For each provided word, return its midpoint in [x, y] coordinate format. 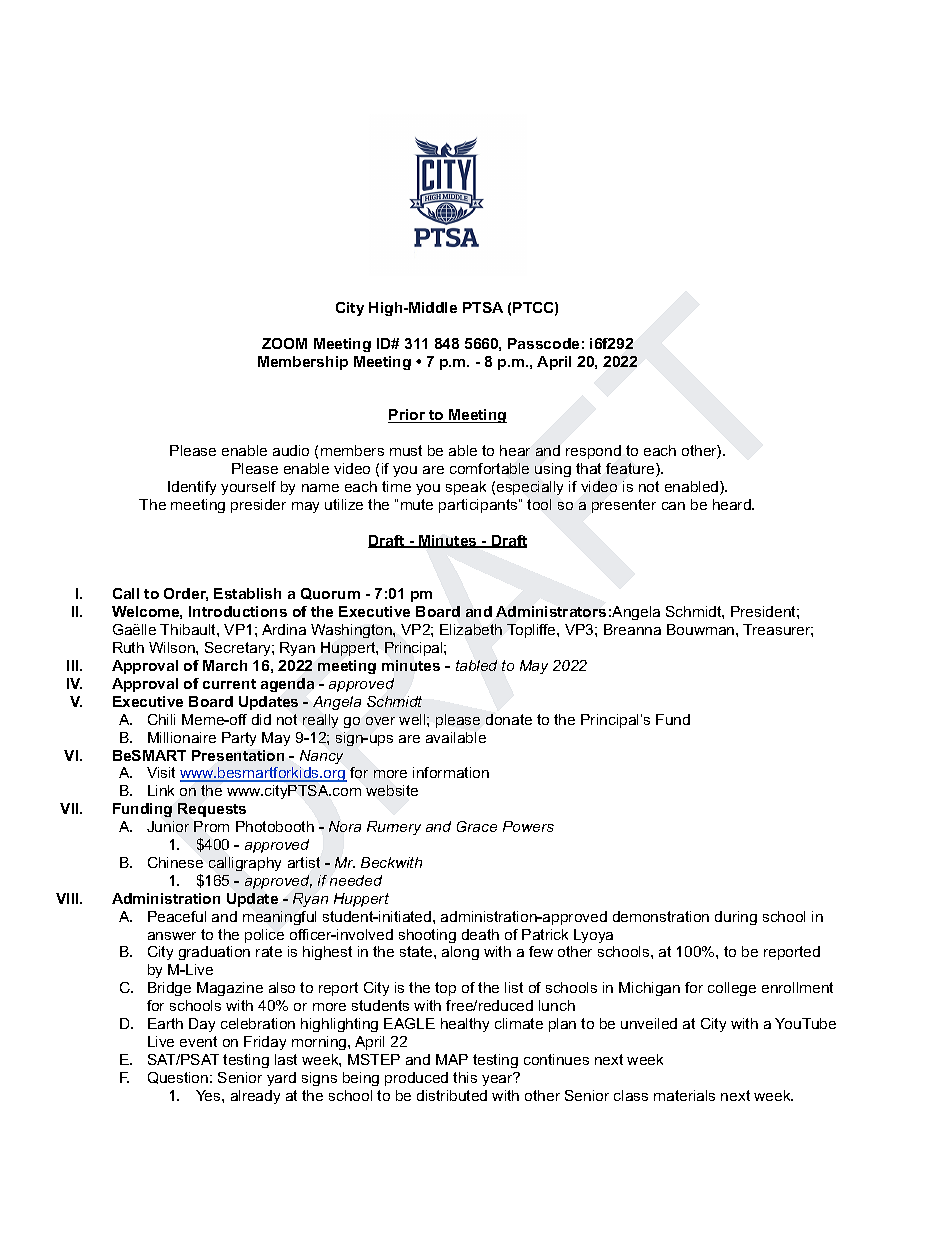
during [736, 918]
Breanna [632, 629]
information [451, 772]
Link [161, 790]
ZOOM [284, 343]
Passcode [543, 343]
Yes [209, 1095]
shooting [427, 936]
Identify [192, 488]
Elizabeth [471, 629]
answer [172, 936]
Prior [408, 416]
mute [417, 504]
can [673, 506]
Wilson [173, 647]
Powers [528, 826]
